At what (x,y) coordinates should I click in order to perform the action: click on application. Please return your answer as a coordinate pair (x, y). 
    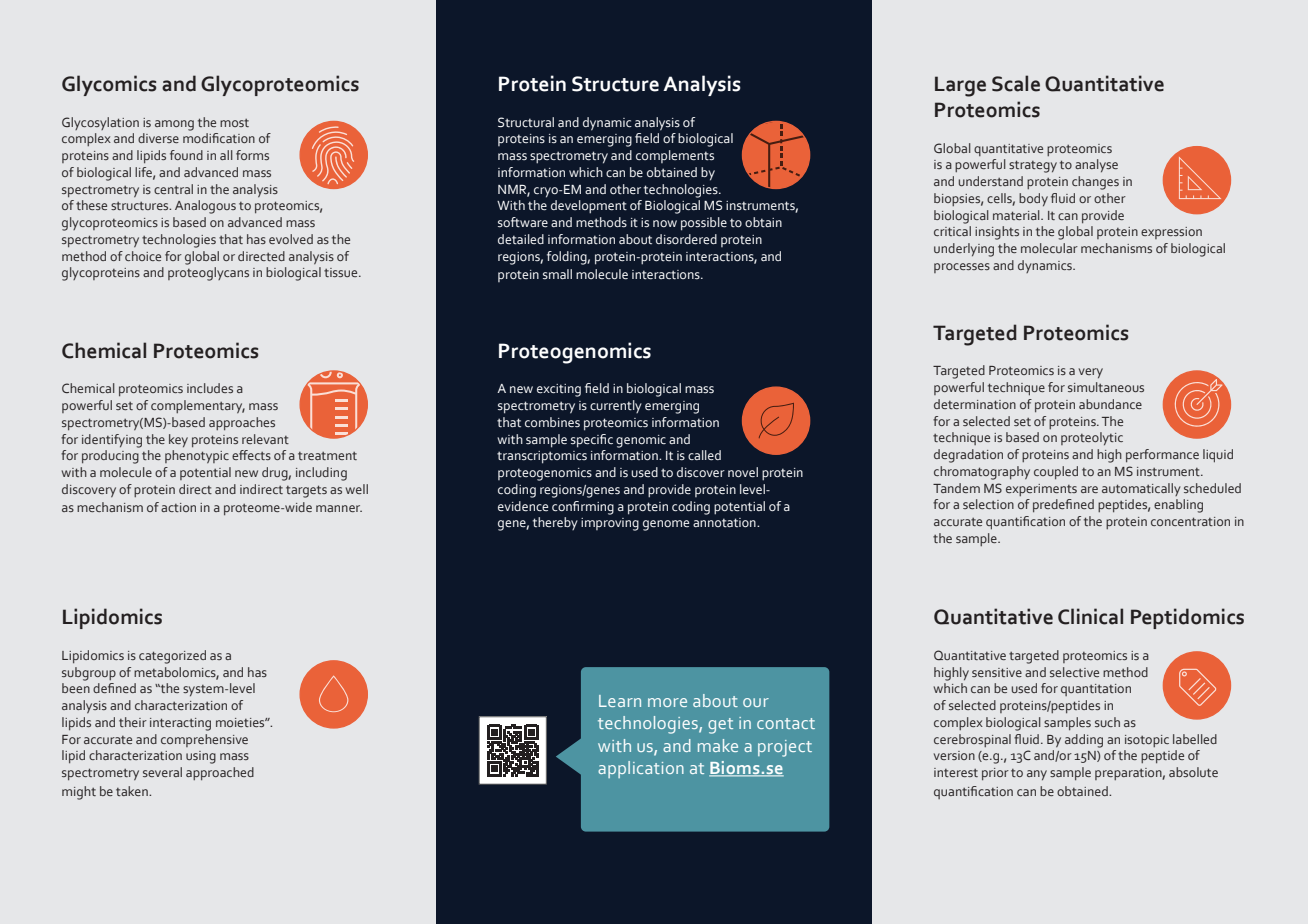
    Looking at the image, I should click on (641, 769).
